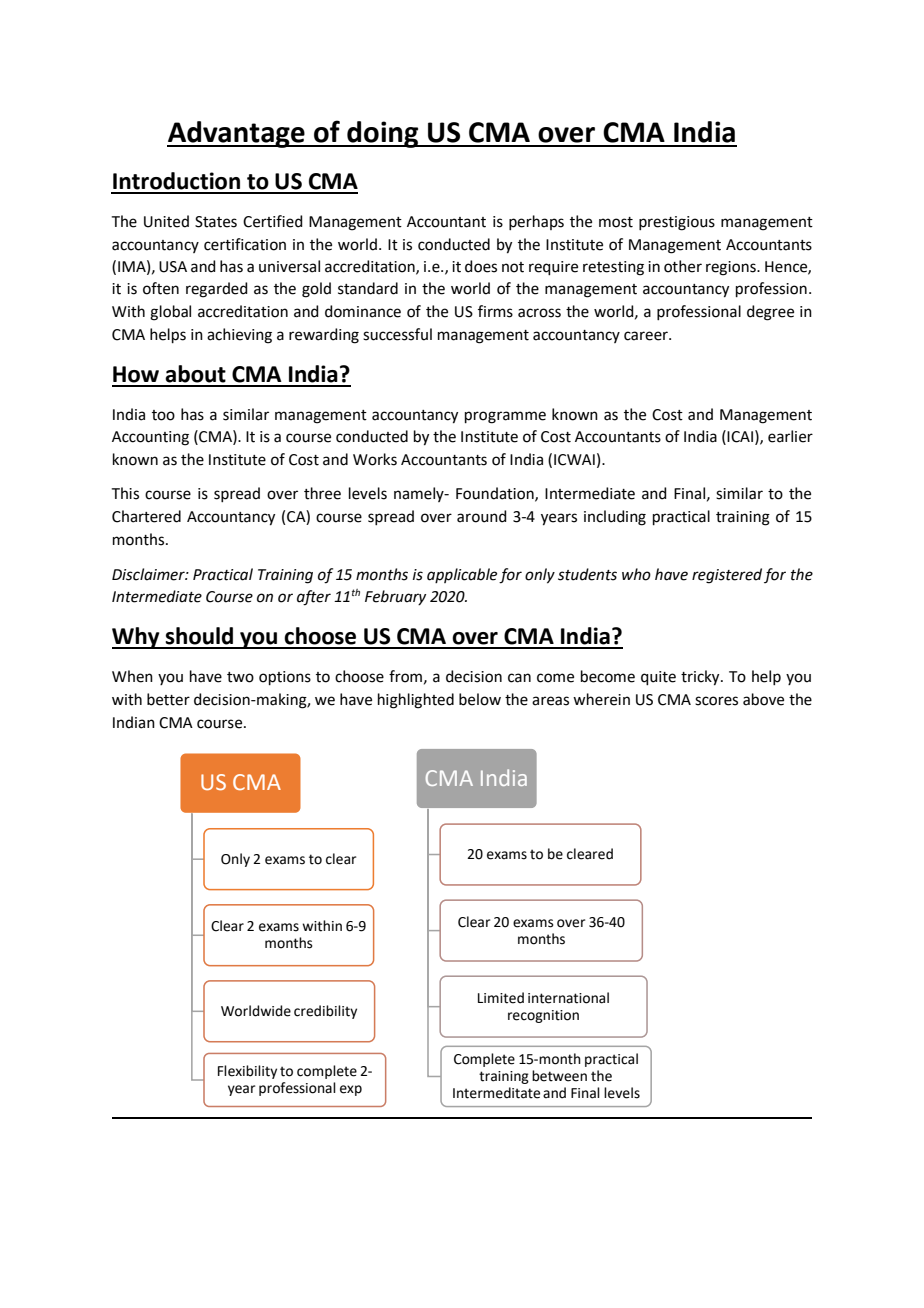 The height and width of the page is (1308, 924). What do you see at coordinates (677, 223) in the page?
I see `prestigious` at bounding box center [677, 223].
